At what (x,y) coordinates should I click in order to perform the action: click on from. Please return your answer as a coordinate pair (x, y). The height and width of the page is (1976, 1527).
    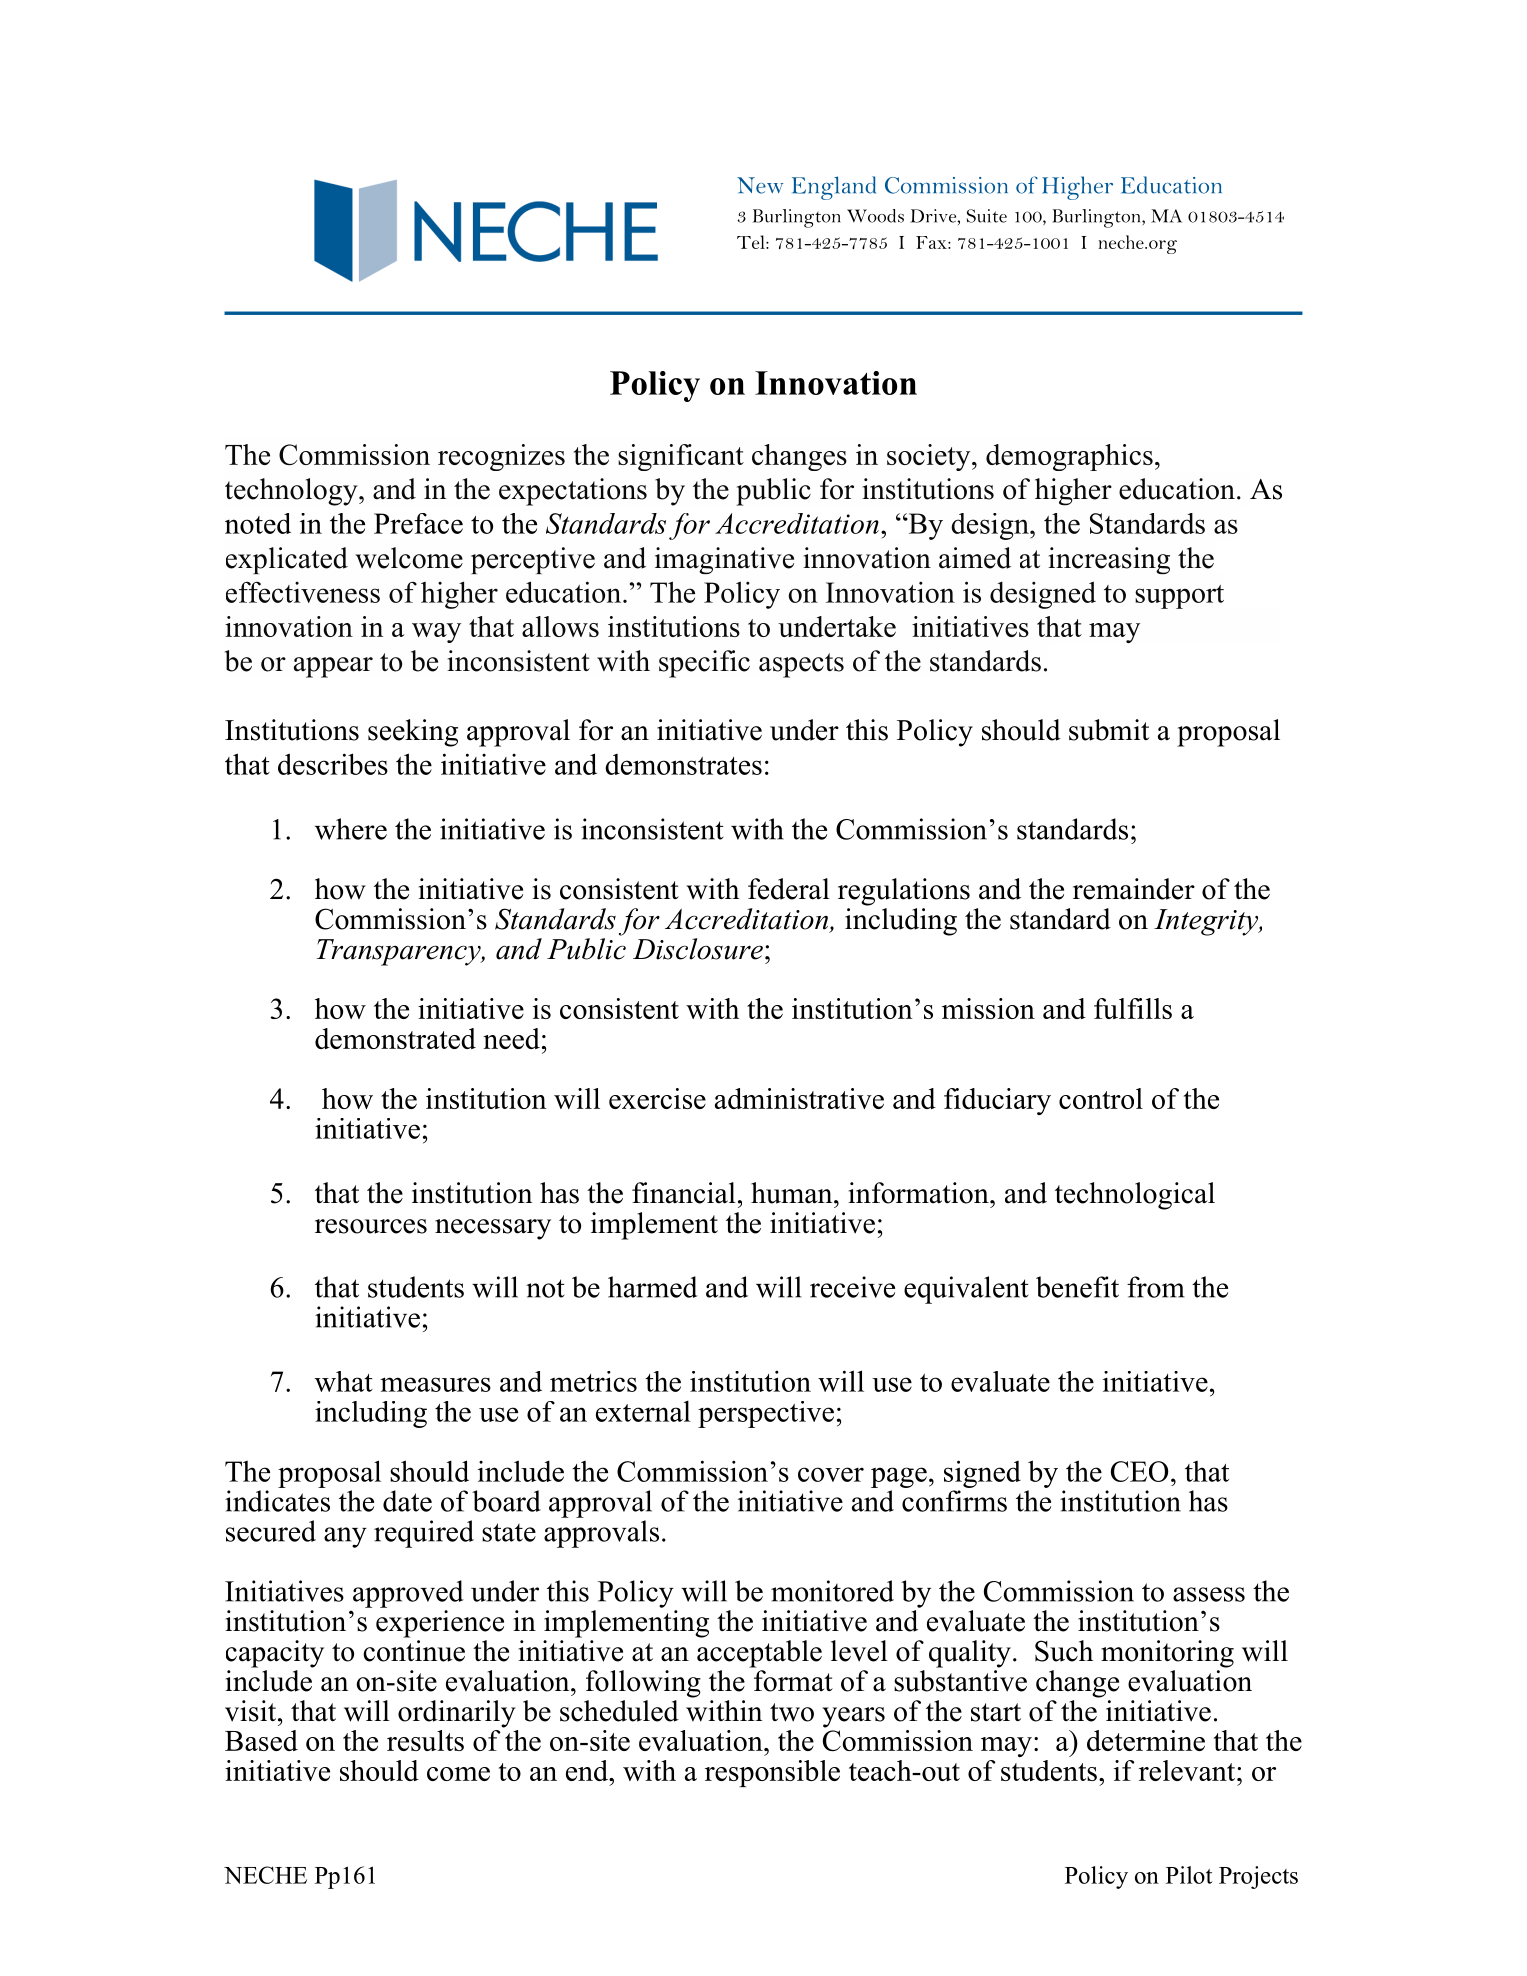
    Looking at the image, I should click on (1156, 1287).
